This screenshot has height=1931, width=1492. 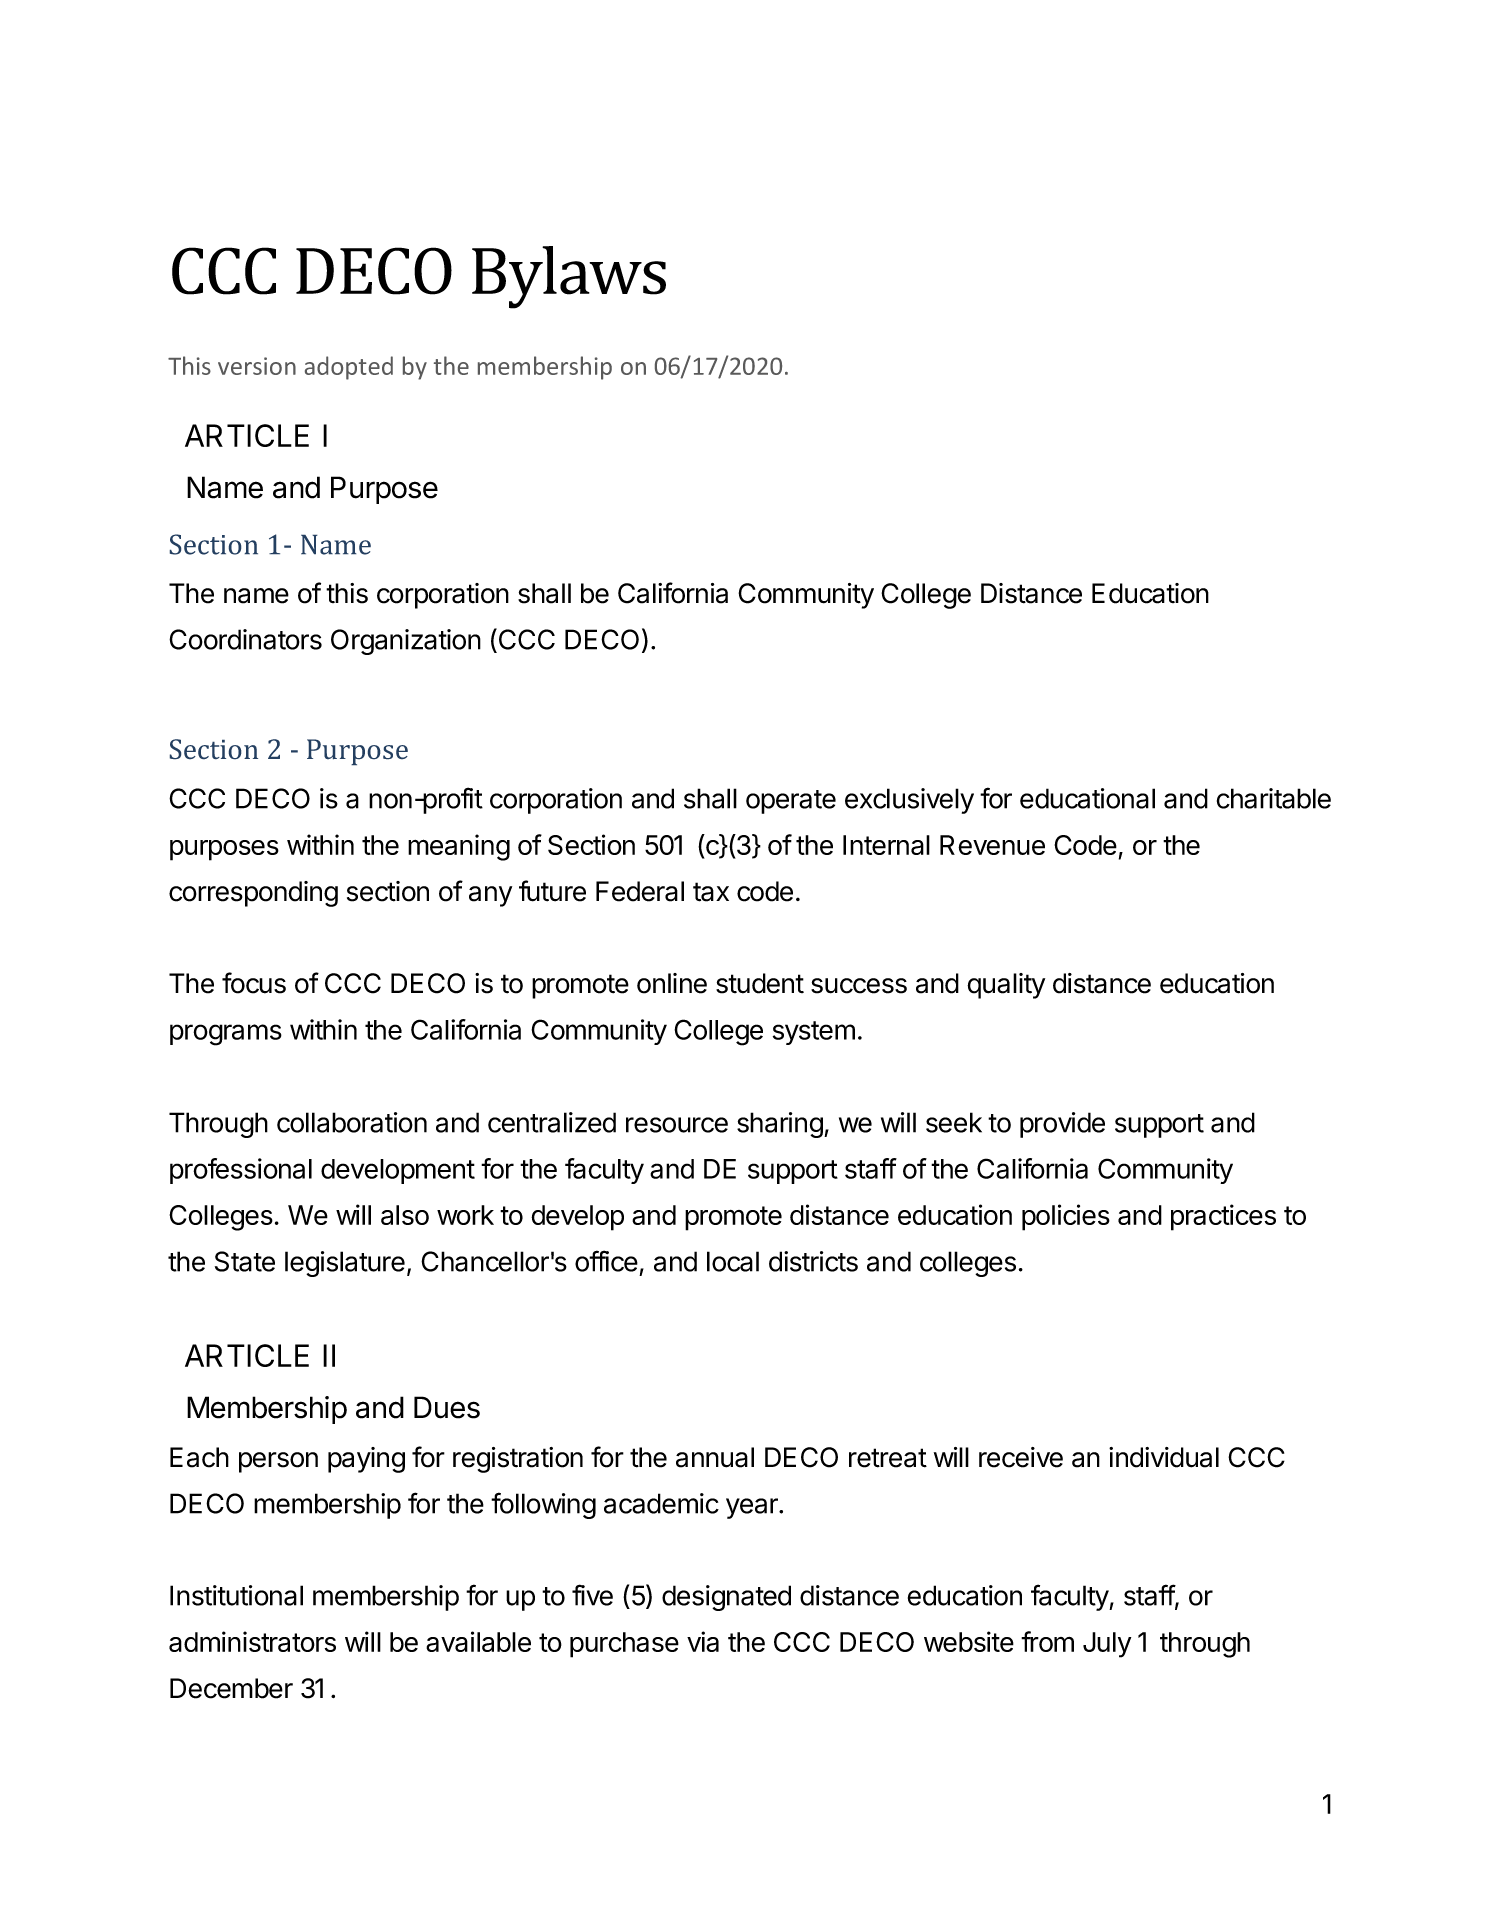 I want to click on charitable, so click(x=1274, y=798).
